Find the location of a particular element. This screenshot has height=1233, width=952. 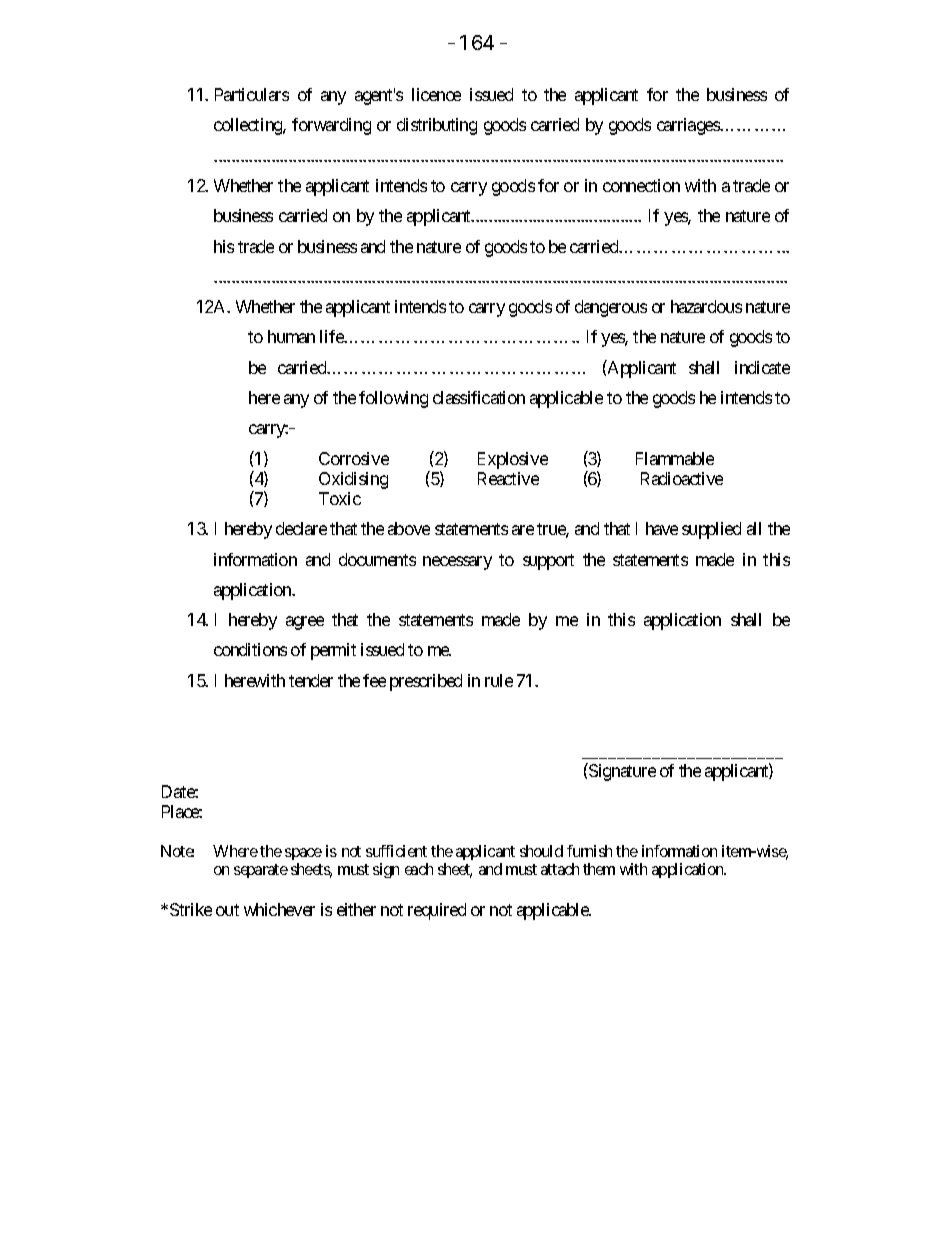

carriages is located at coordinates (689, 126).
